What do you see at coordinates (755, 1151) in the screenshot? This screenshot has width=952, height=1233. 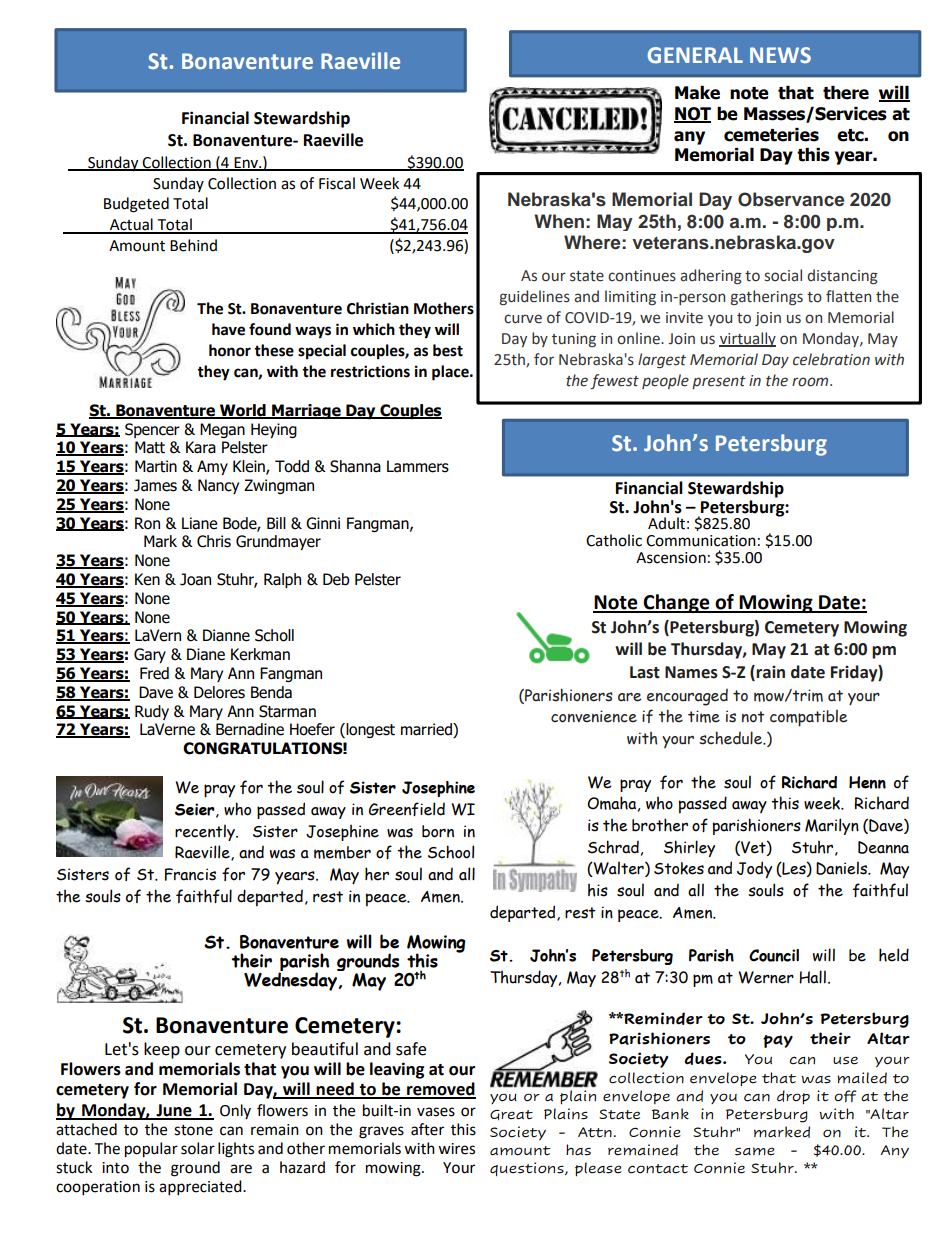 I see `same` at bounding box center [755, 1151].
